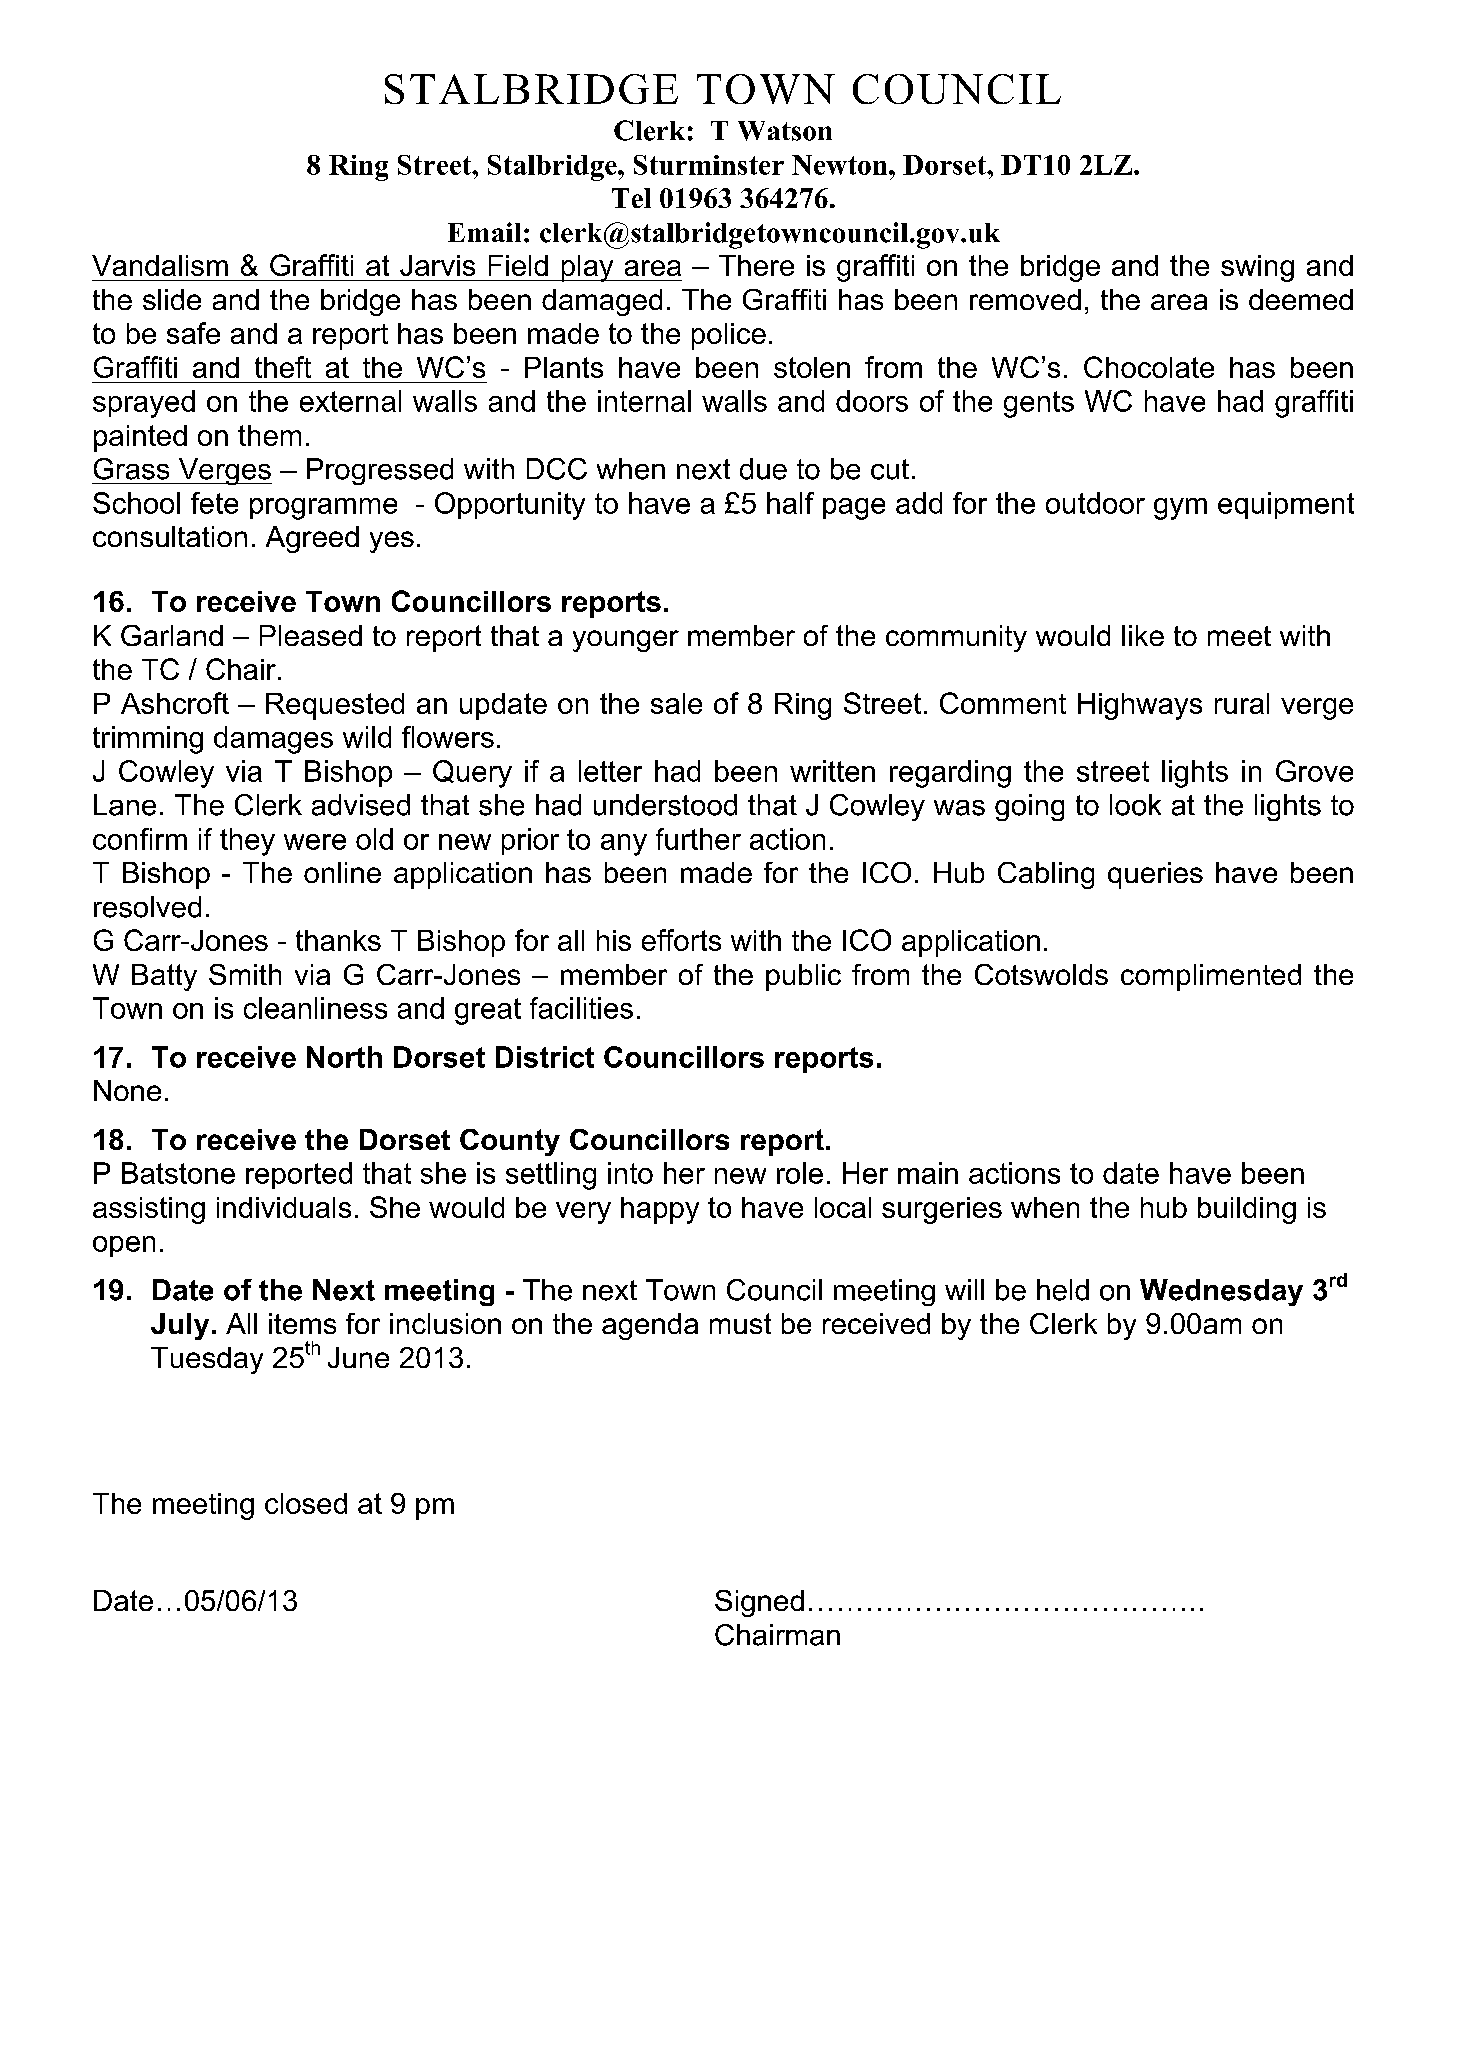 This screenshot has width=1461, height=2068. What do you see at coordinates (1143, 635) in the screenshot?
I see `like` at bounding box center [1143, 635].
